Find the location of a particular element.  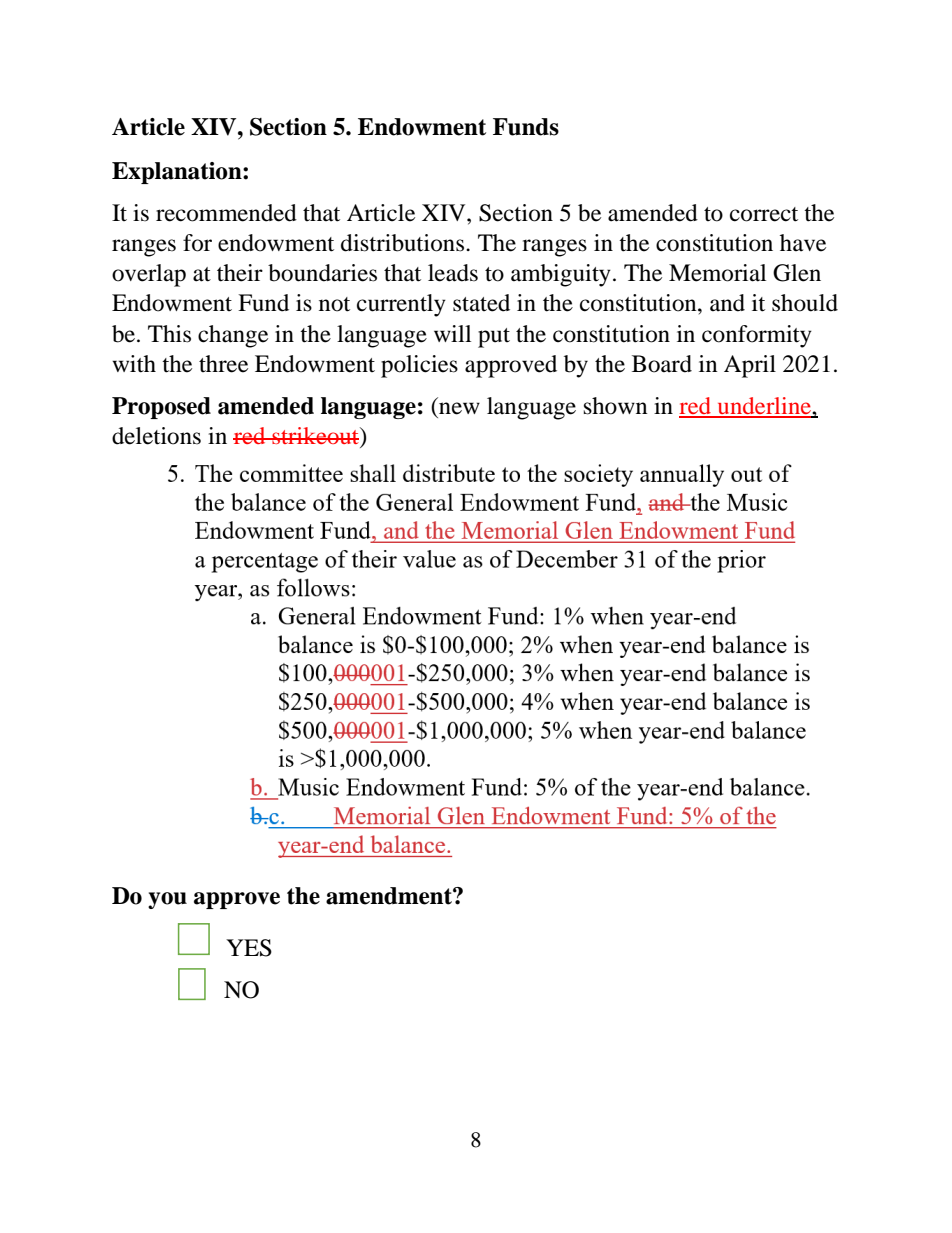

strikeout is located at coordinates (315, 435).
